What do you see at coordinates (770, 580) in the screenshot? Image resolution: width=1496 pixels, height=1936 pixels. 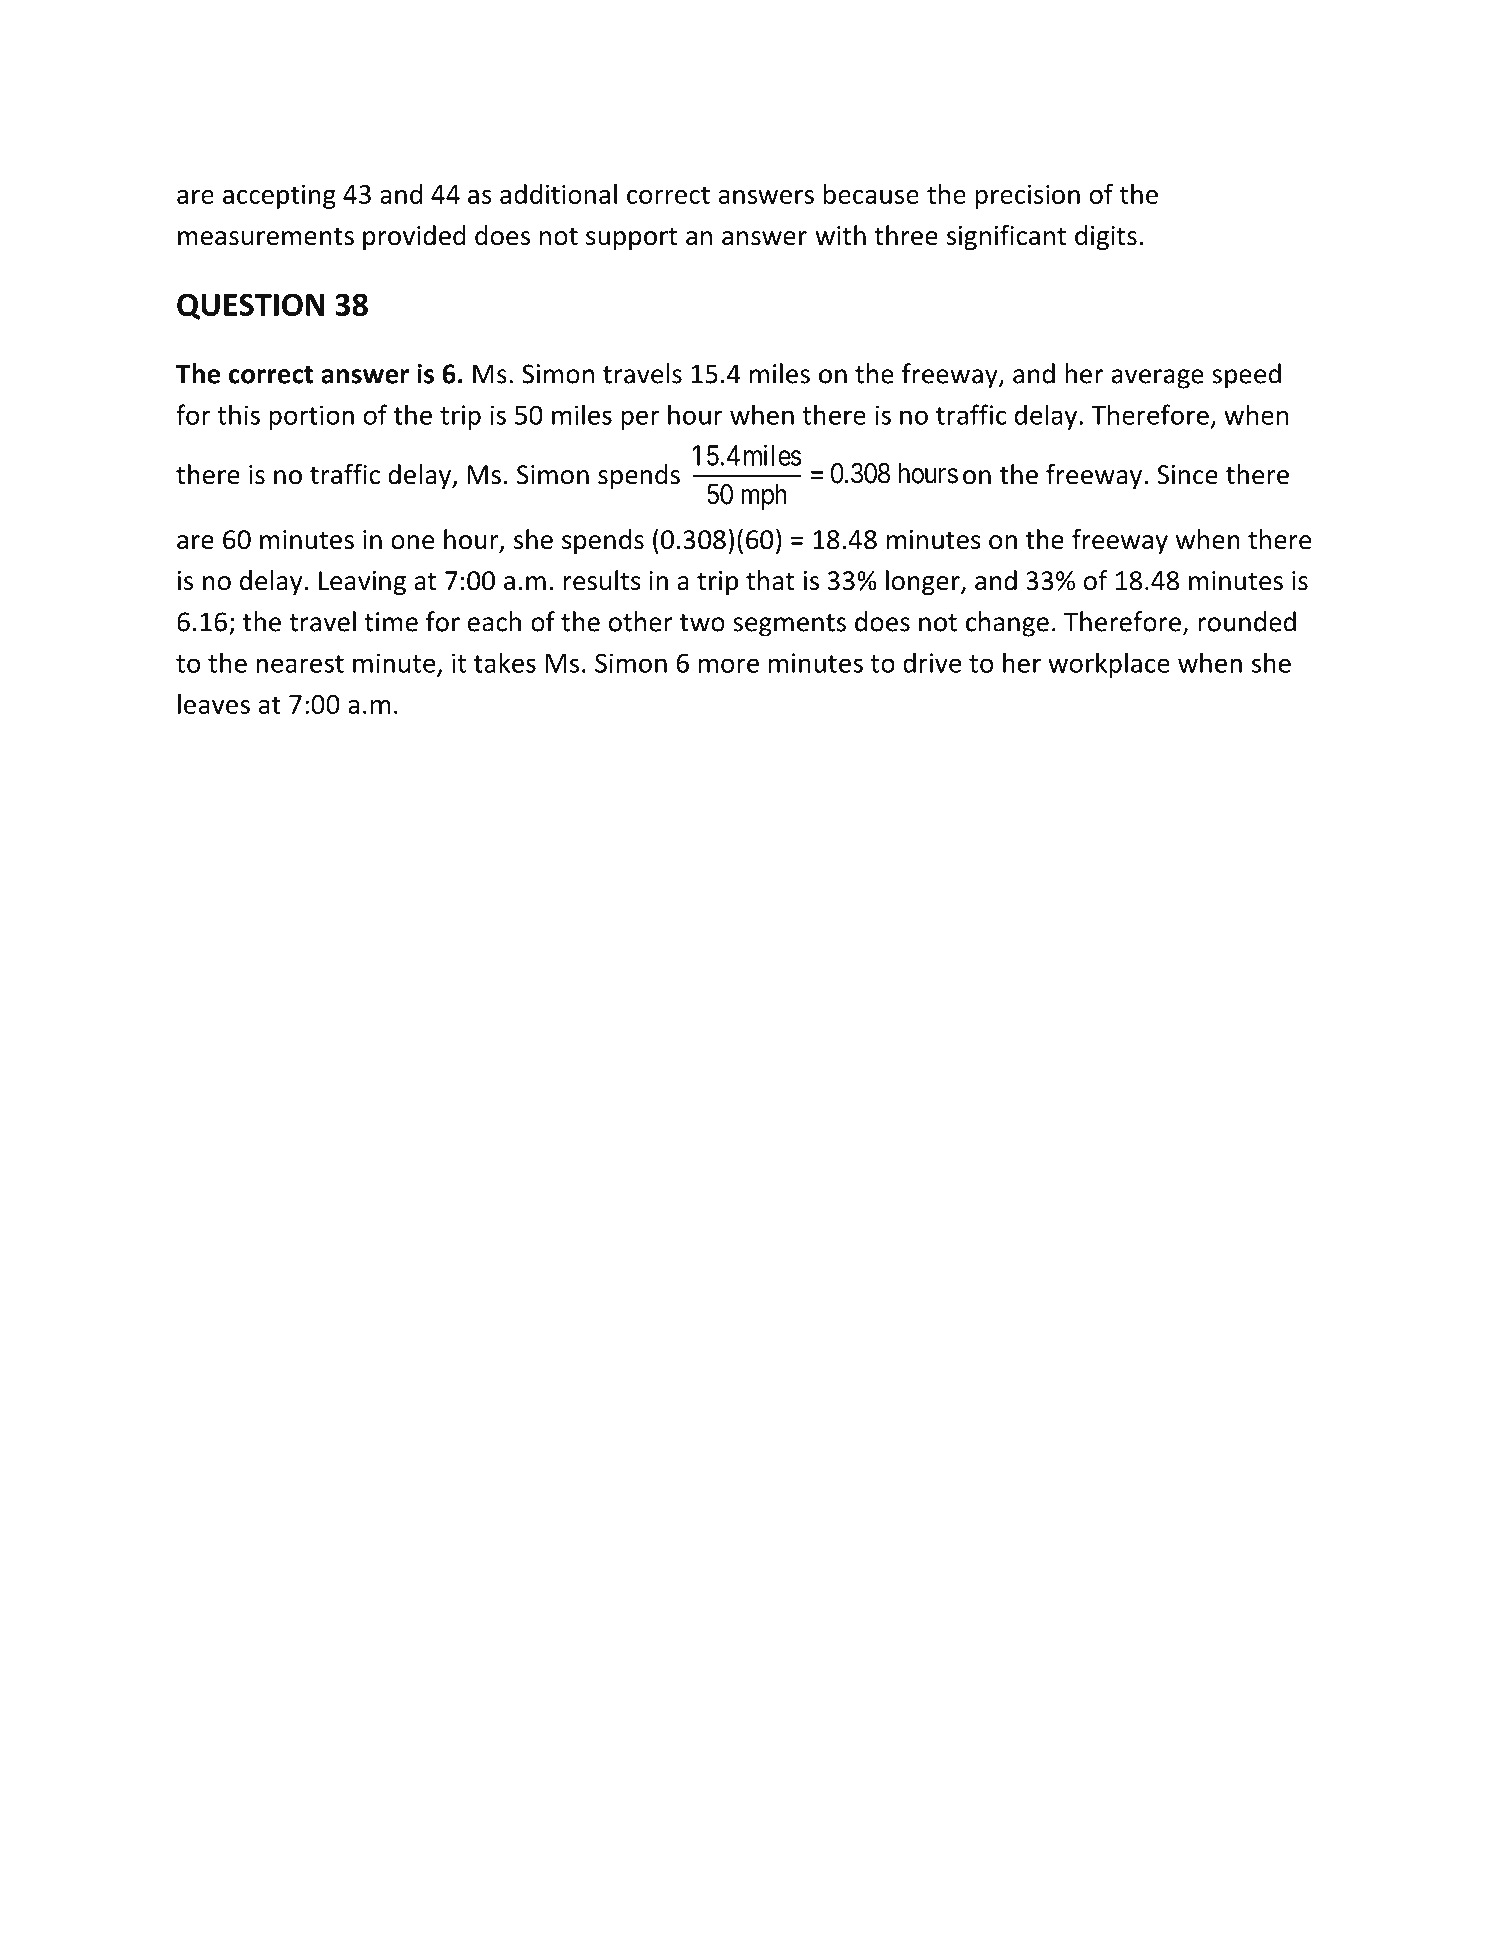 I see `that` at bounding box center [770, 580].
